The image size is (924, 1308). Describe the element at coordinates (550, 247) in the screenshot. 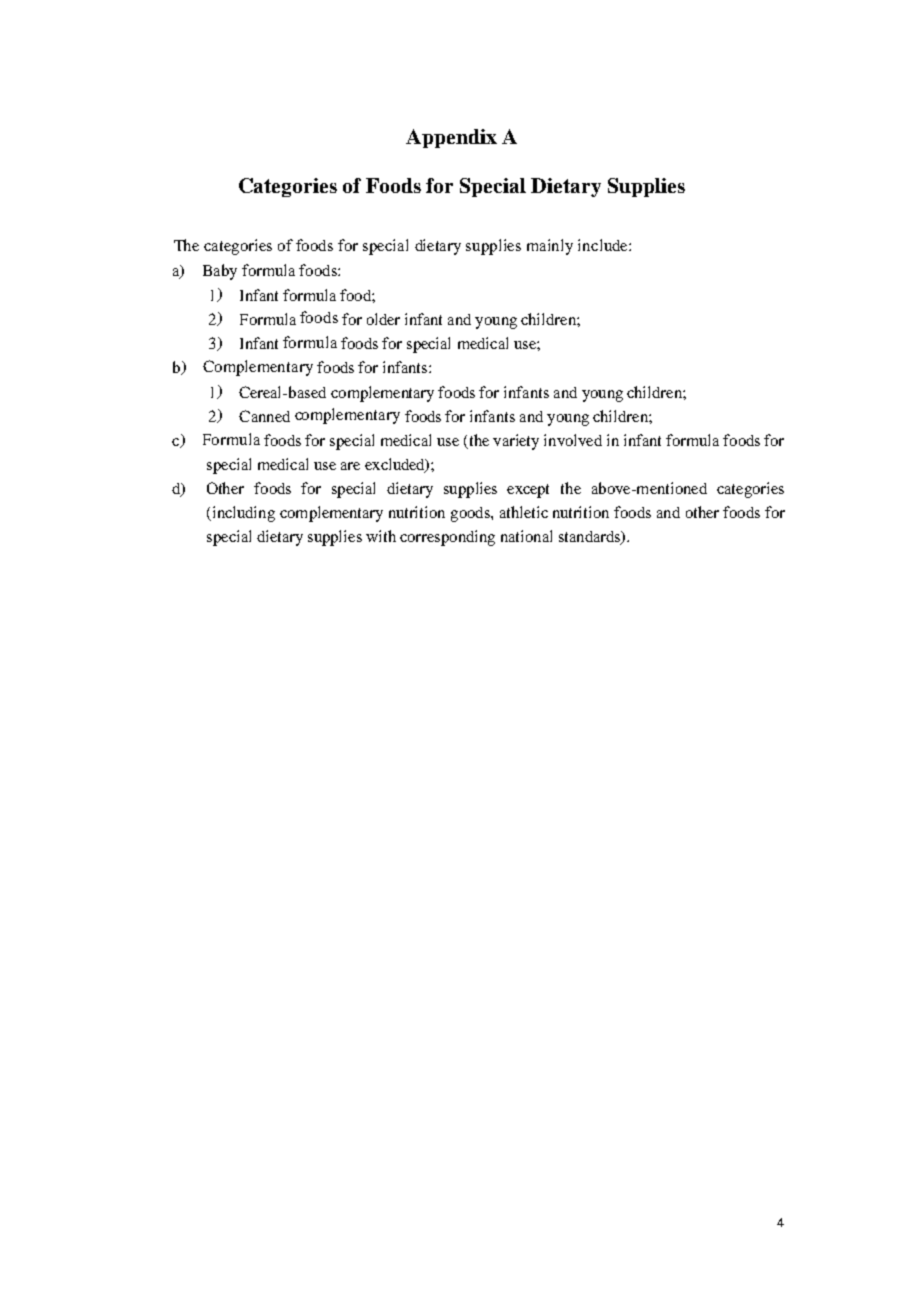

I see `mainly` at that location.
